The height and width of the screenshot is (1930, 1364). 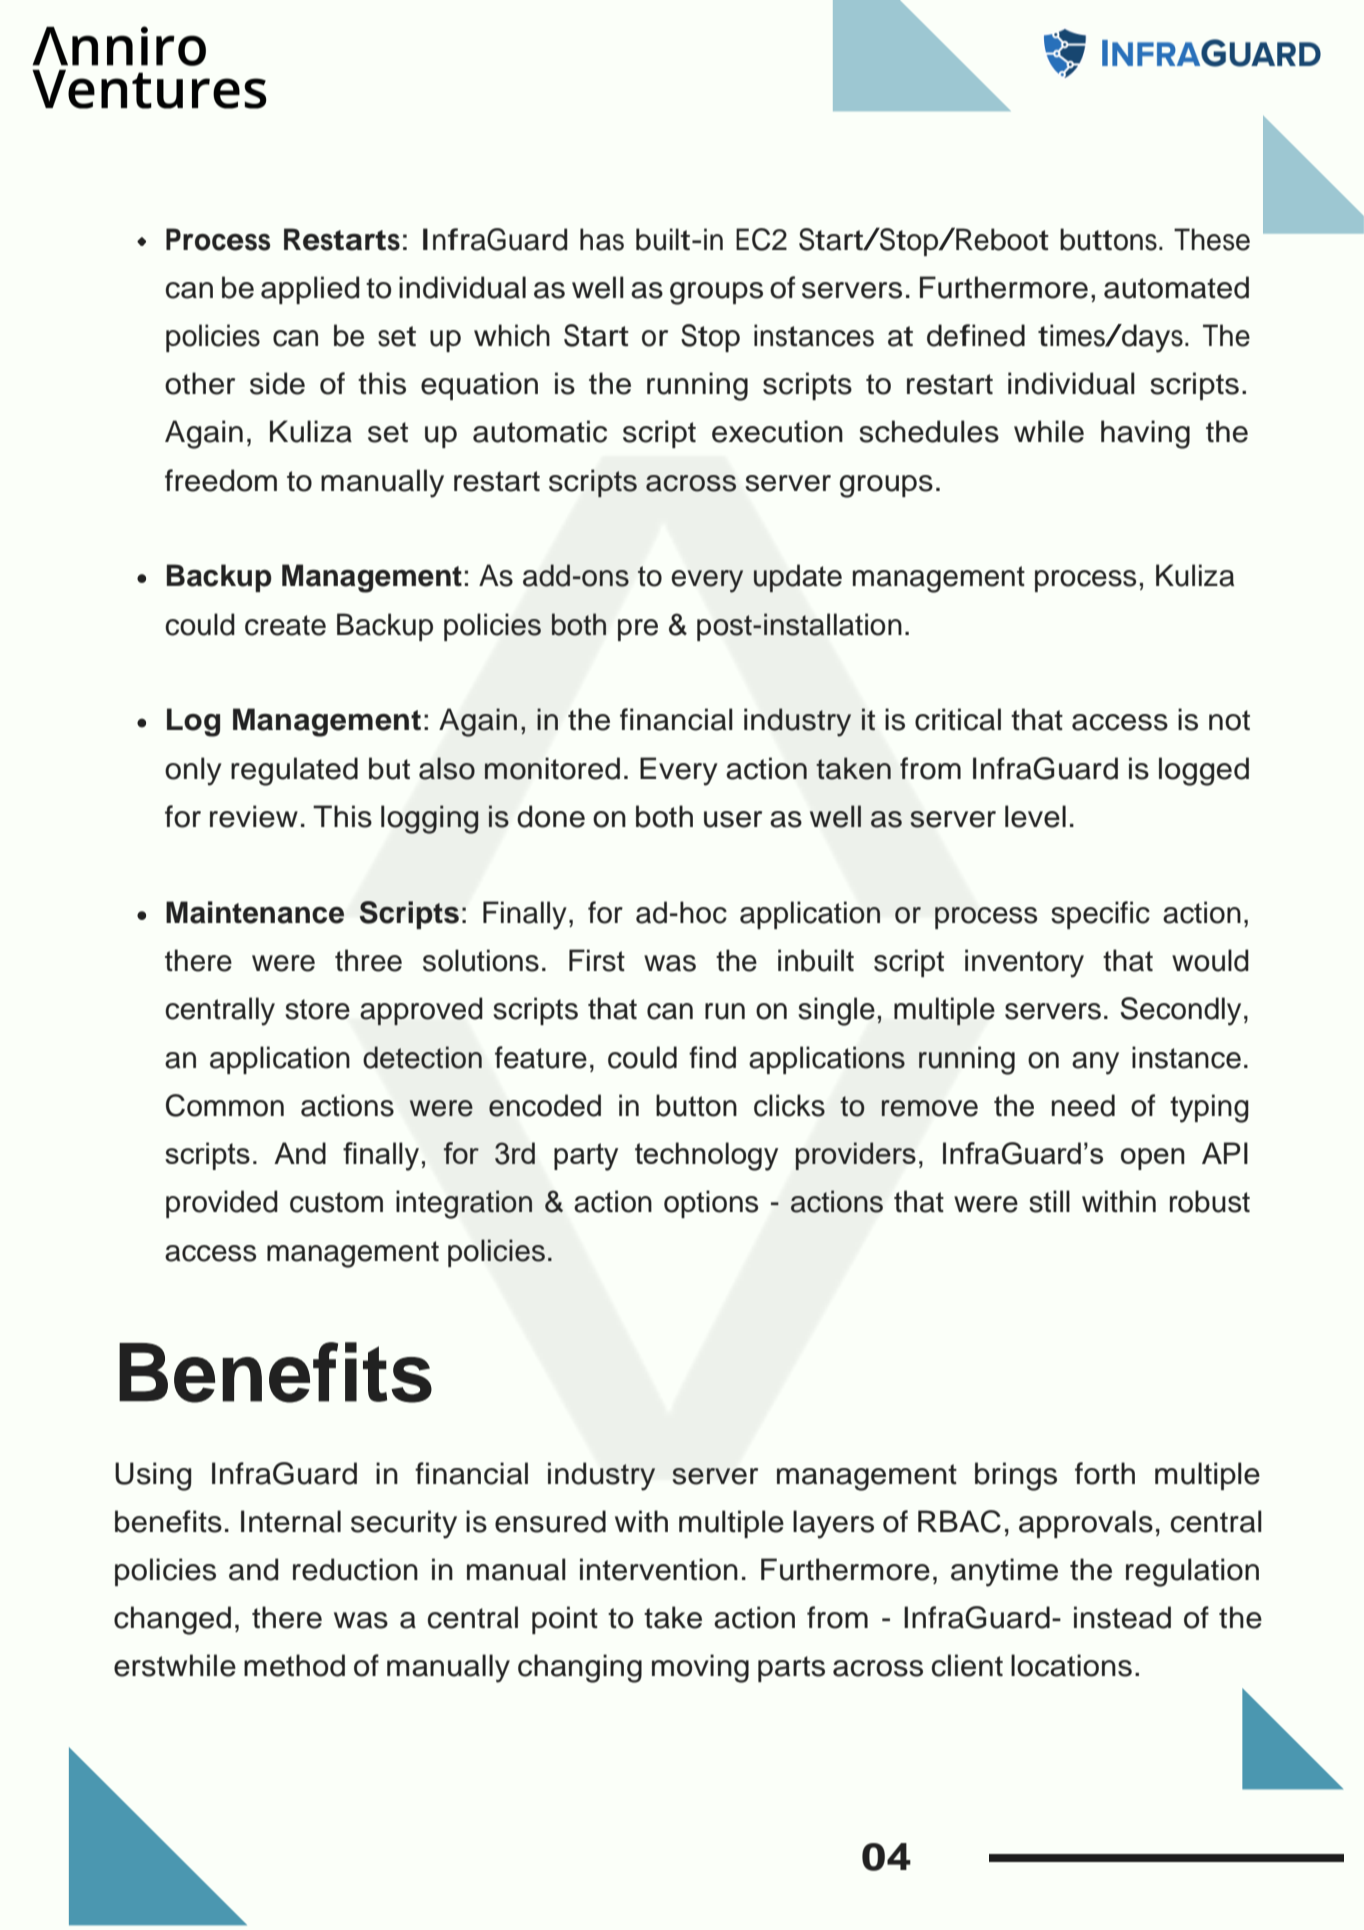 What do you see at coordinates (1176, 287) in the screenshot?
I see `automated` at bounding box center [1176, 287].
